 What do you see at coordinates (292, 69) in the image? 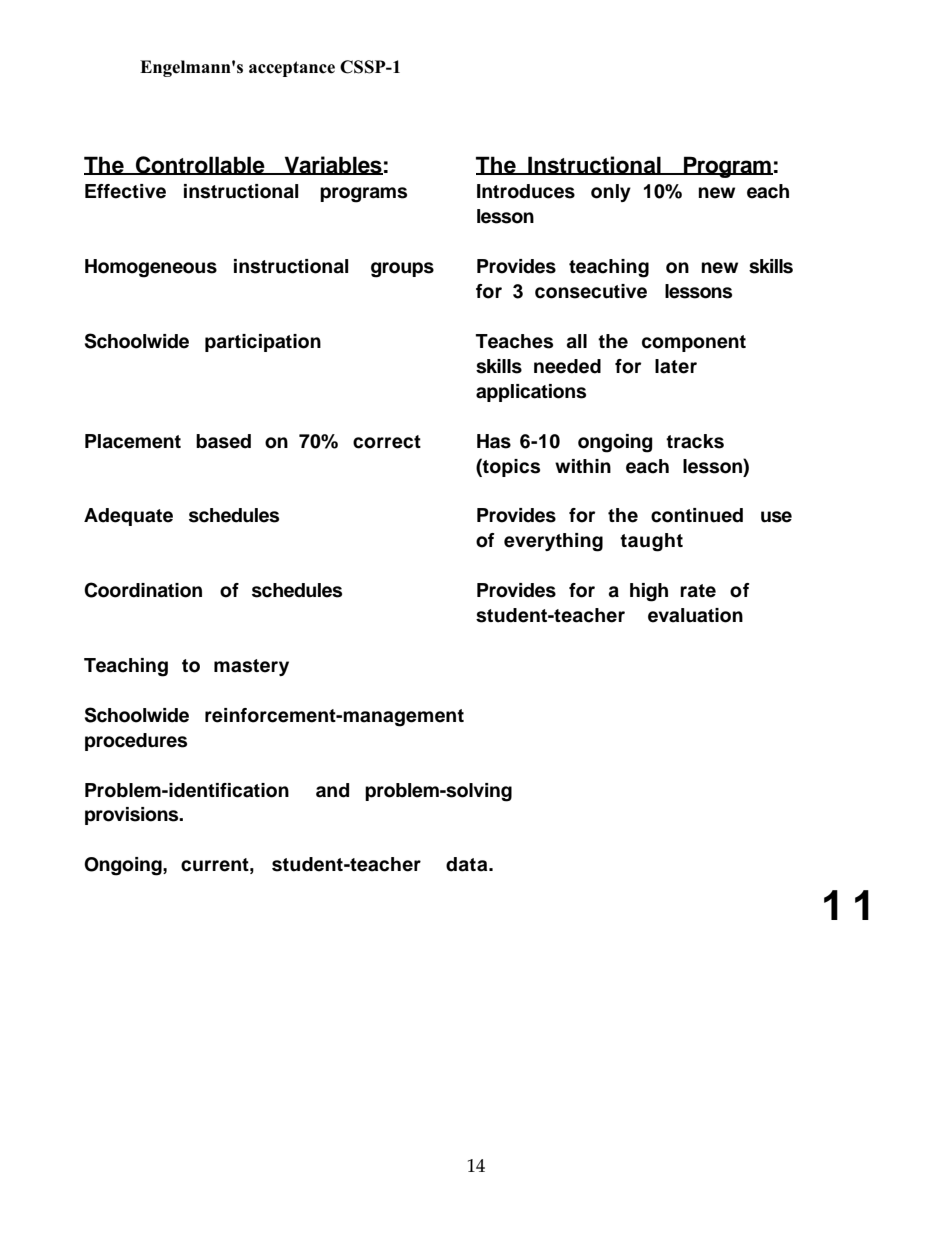
I see `acceptance` at bounding box center [292, 69].
